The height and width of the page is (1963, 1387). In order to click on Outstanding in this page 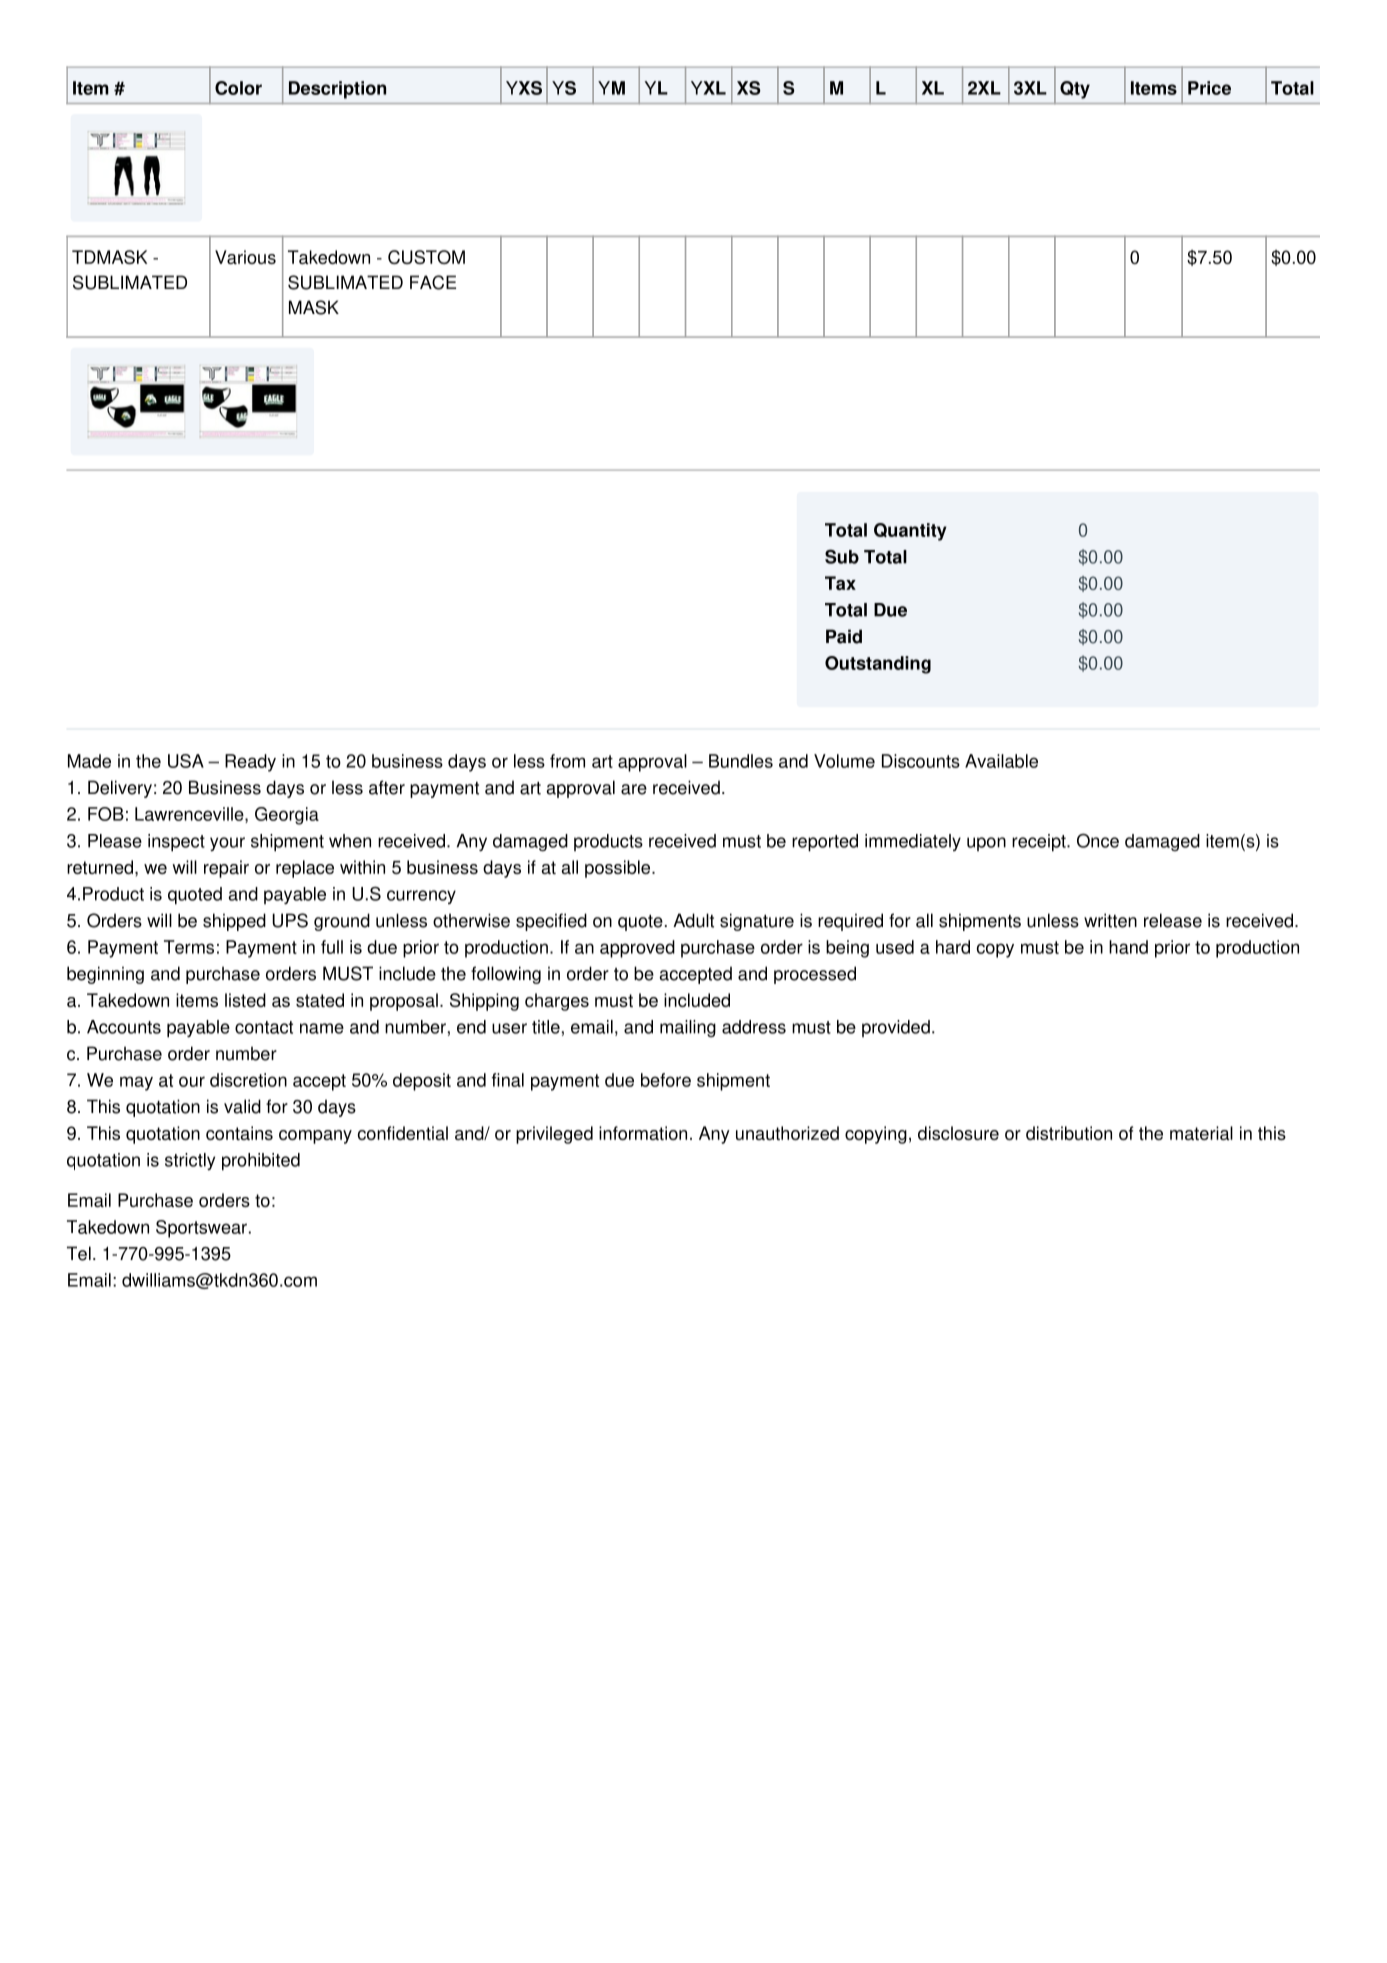, I will do `click(878, 665)`.
